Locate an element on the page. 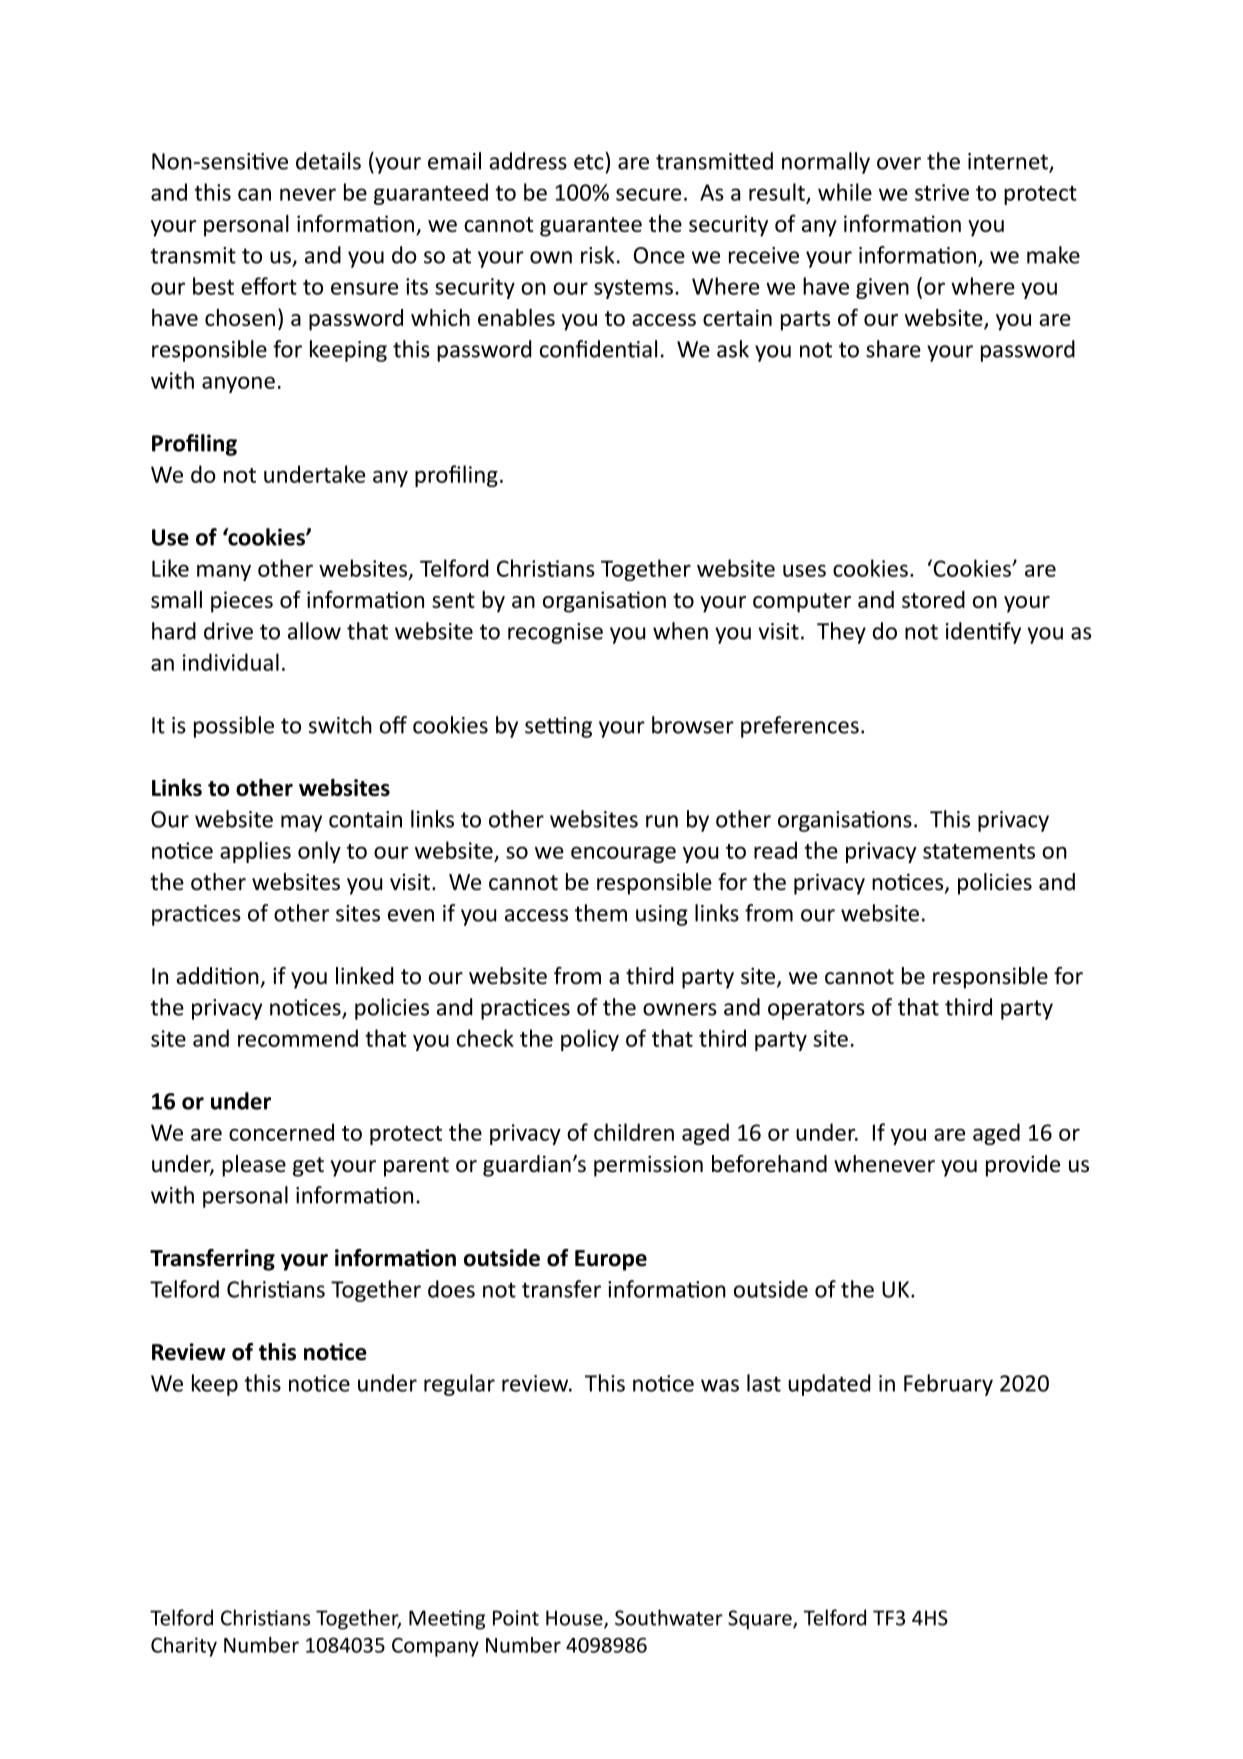 This page has width=1243, height=1759. applies is located at coordinates (255, 852).
